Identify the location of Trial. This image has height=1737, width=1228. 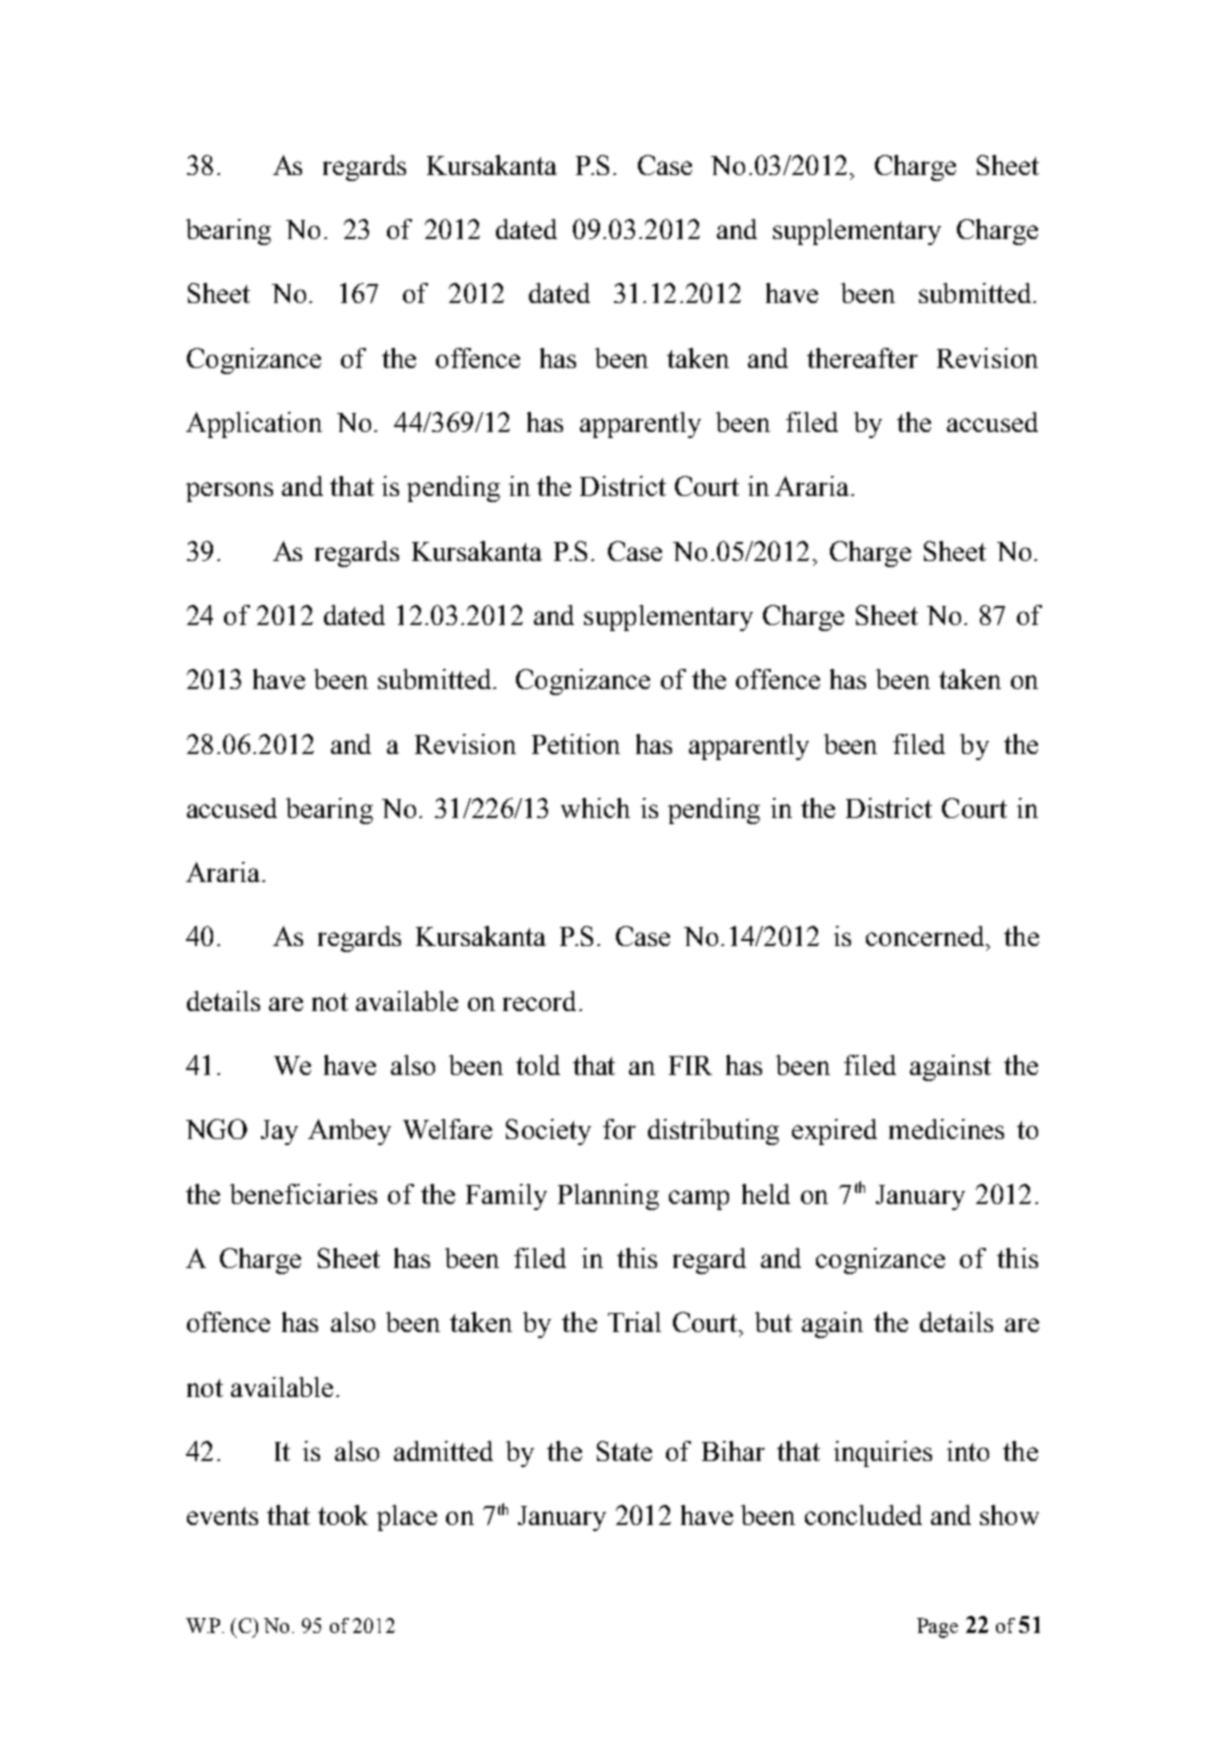
(634, 1322).
